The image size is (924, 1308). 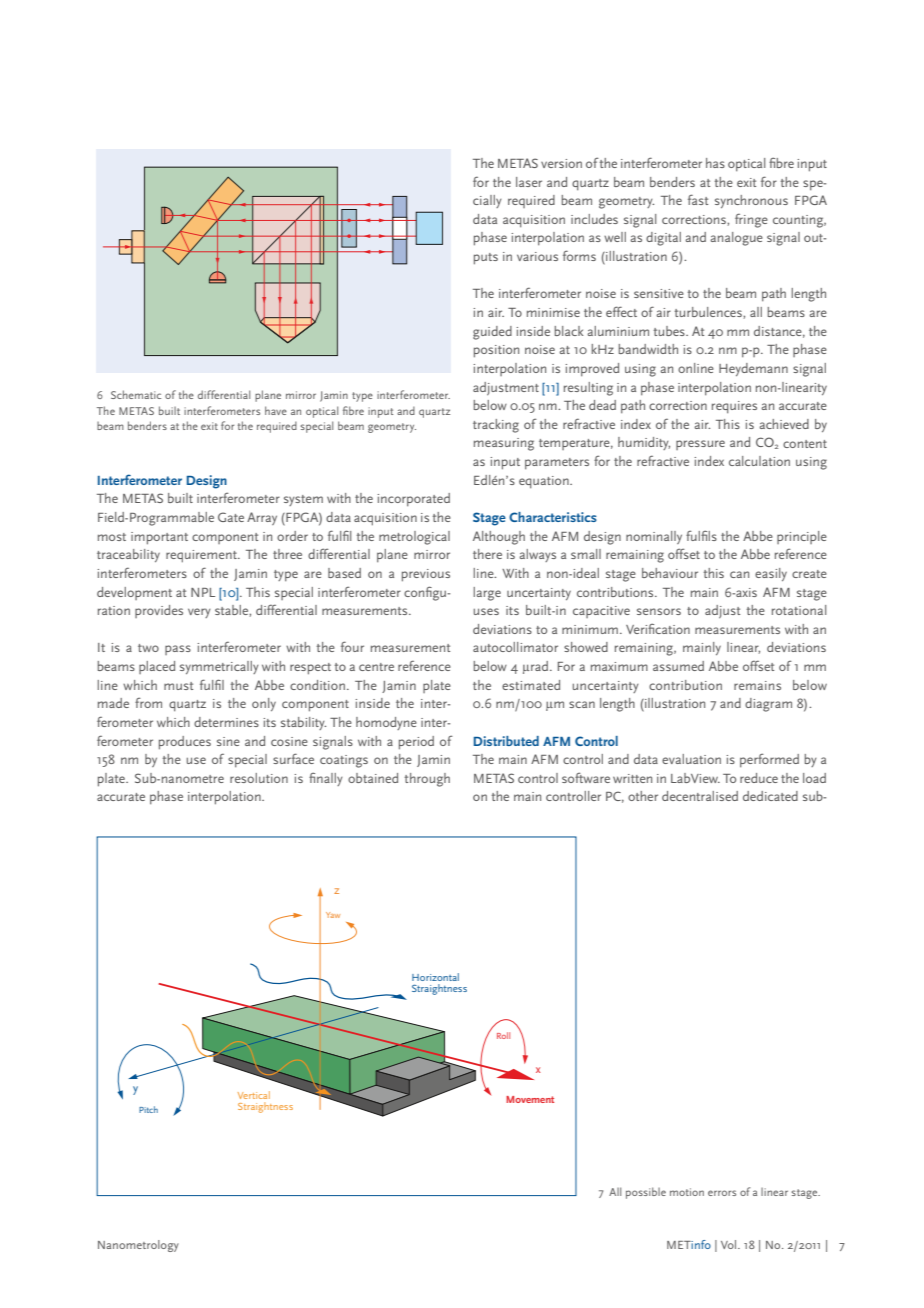 What do you see at coordinates (751, 201) in the screenshot?
I see `synchronous` at bounding box center [751, 201].
